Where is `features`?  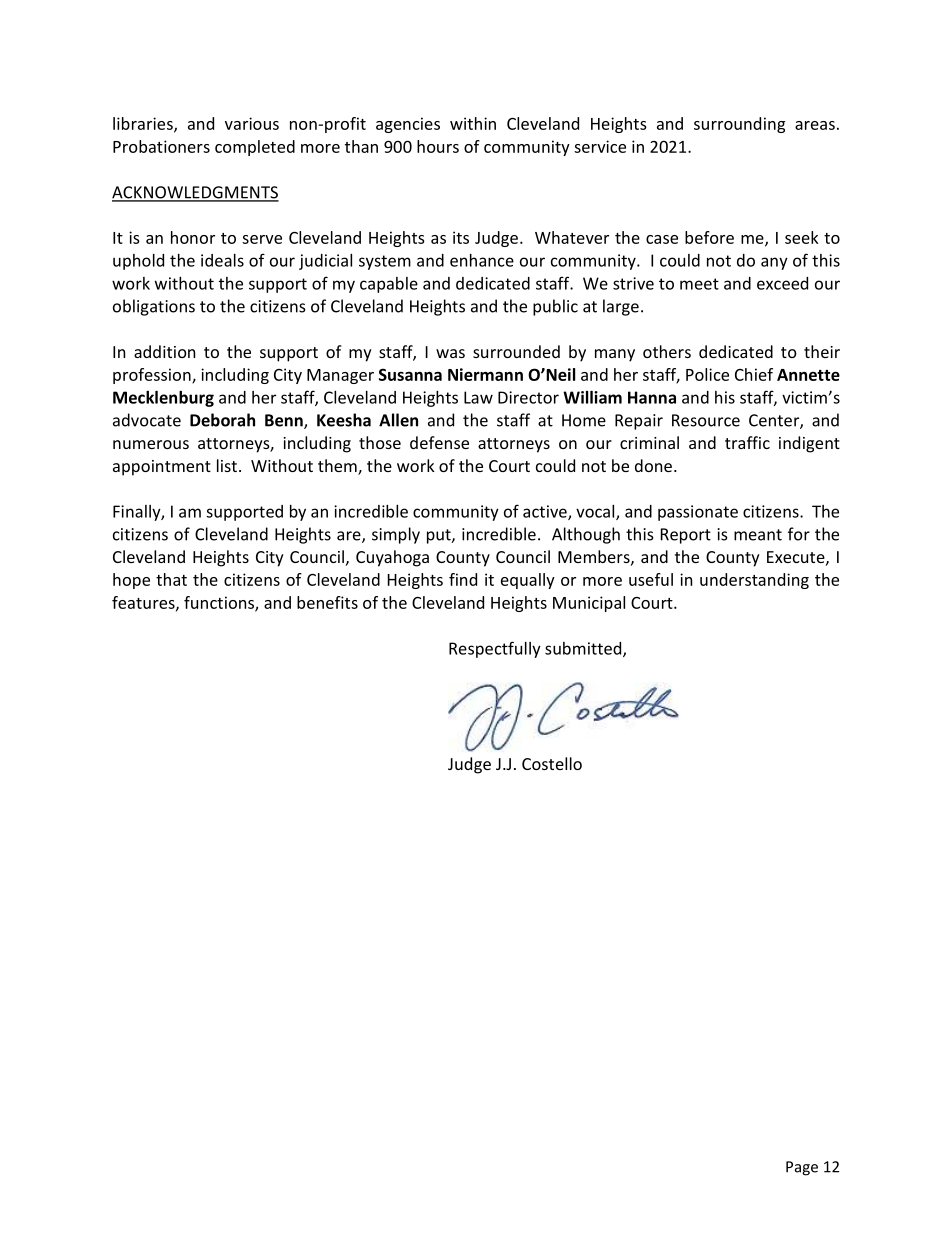 features is located at coordinates (144, 603).
